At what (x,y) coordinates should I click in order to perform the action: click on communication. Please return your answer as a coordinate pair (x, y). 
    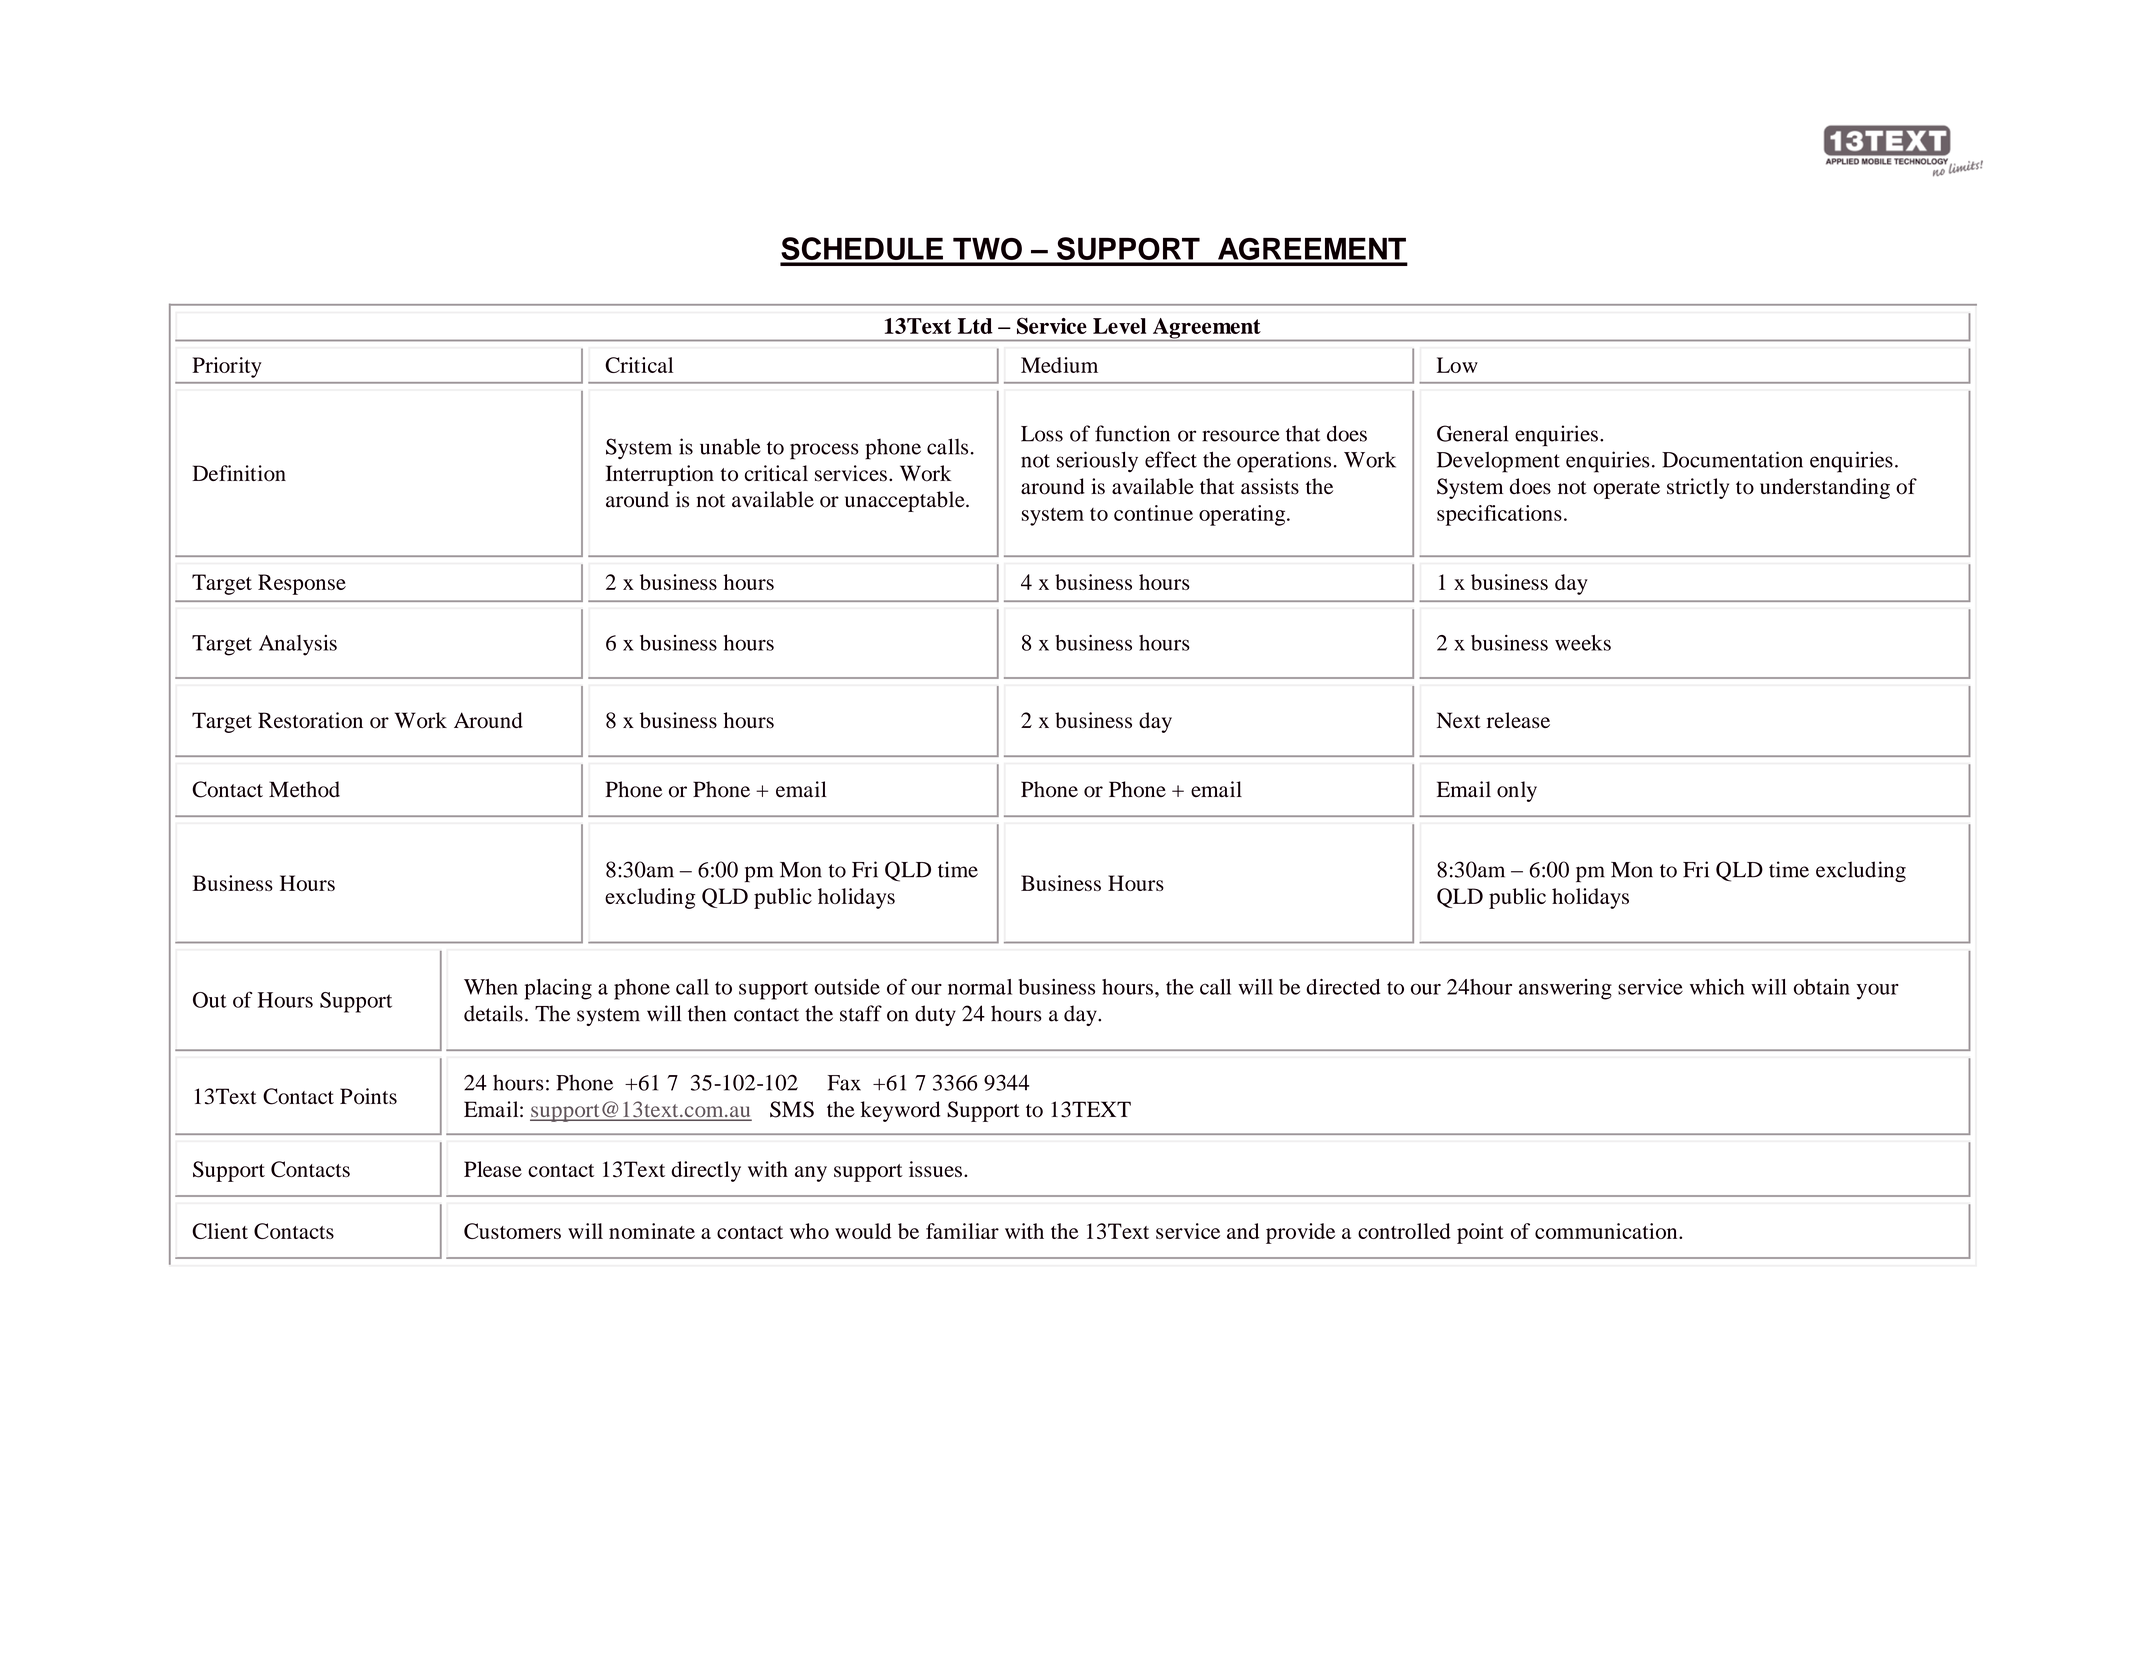
    Looking at the image, I should click on (1607, 1231).
